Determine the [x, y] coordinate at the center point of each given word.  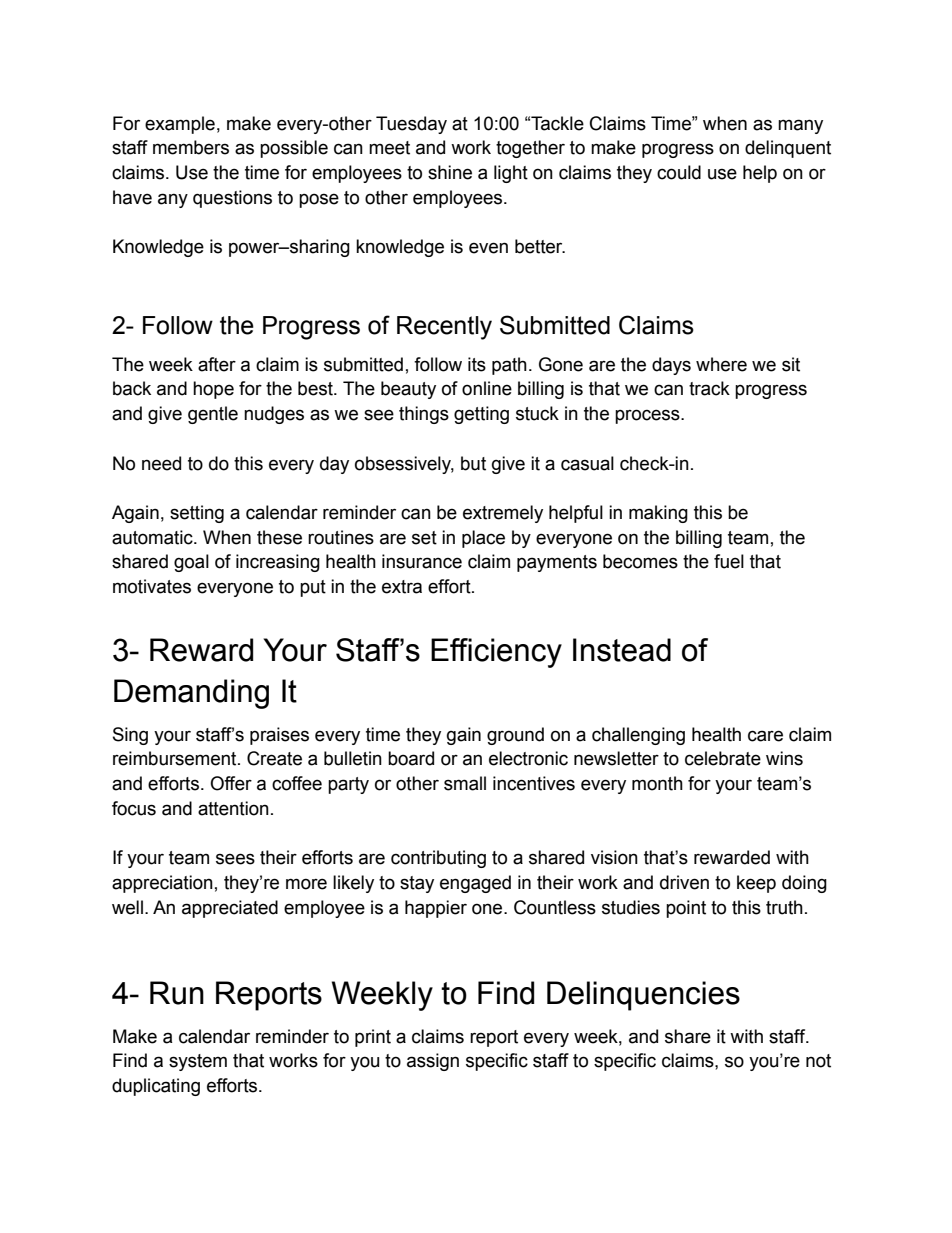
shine [450, 172]
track [709, 388]
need [161, 463]
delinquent [788, 149]
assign [433, 1062]
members [191, 147]
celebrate [723, 758]
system [198, 1062]
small [465, 783]
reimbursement [176, 758]
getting [481, 415]
